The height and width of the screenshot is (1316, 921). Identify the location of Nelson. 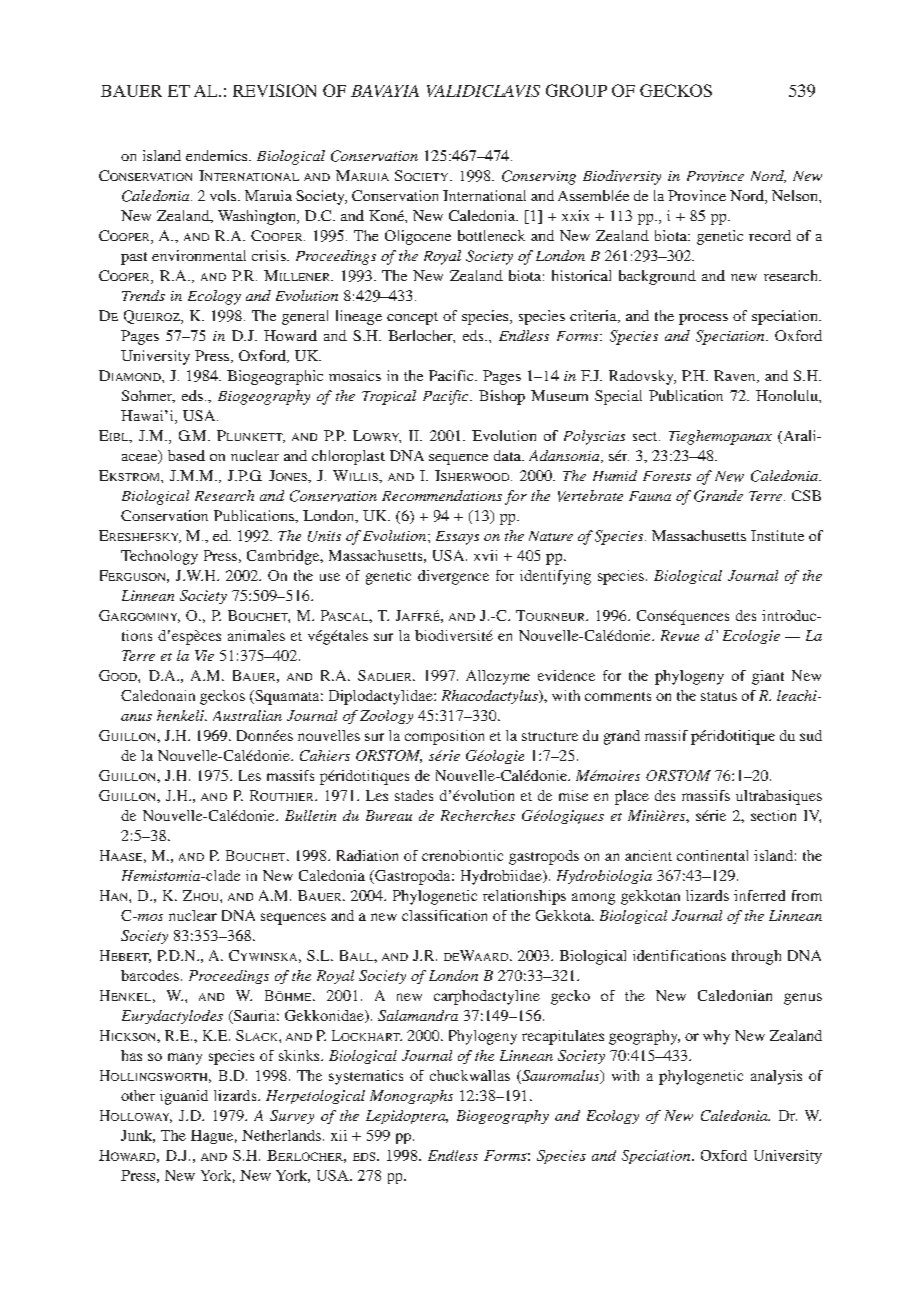
(796, 195).
